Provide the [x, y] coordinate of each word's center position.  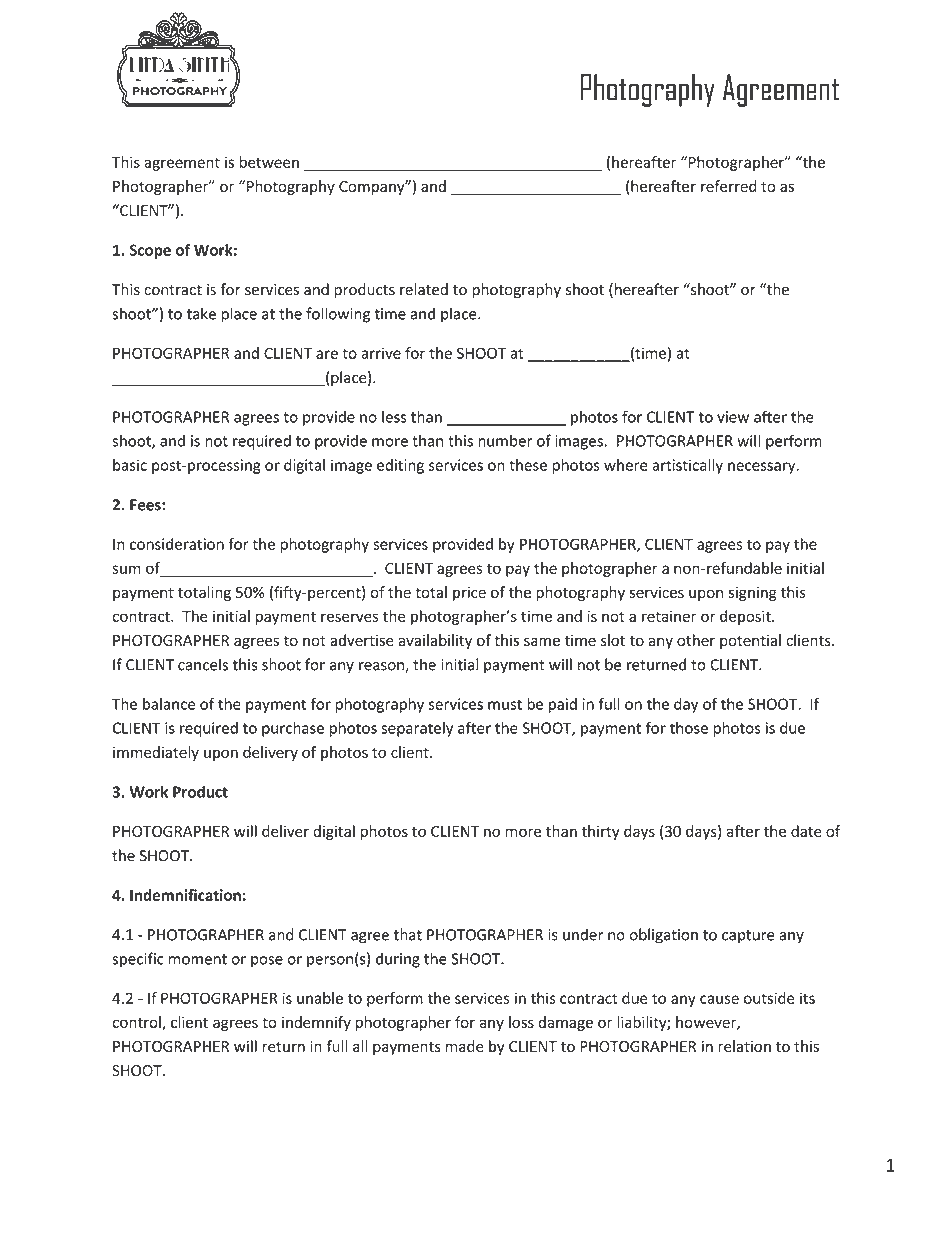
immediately [156, 753]
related [424, 289]
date [806, 831]
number [505, 440]
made [465, 1046]
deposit [746, 617]
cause [719, 999]
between [269, 162]
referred [729, 186]
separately [417, 729]
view [733, 417]
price [469, 593]
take [201, 313]
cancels [203, 664]
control [137, 1023]
